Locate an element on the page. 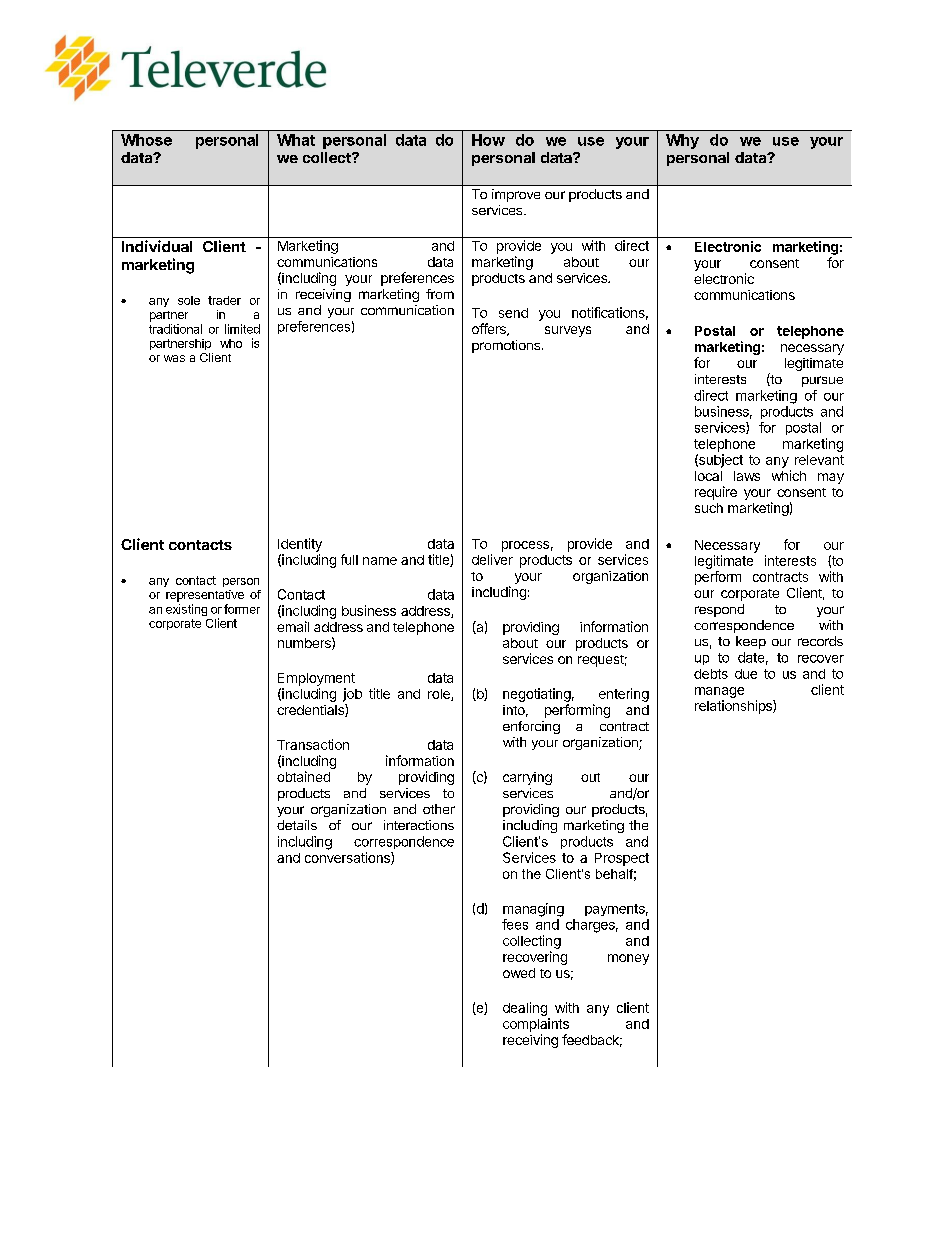  dealing is located at coordinates (525, 1009).
